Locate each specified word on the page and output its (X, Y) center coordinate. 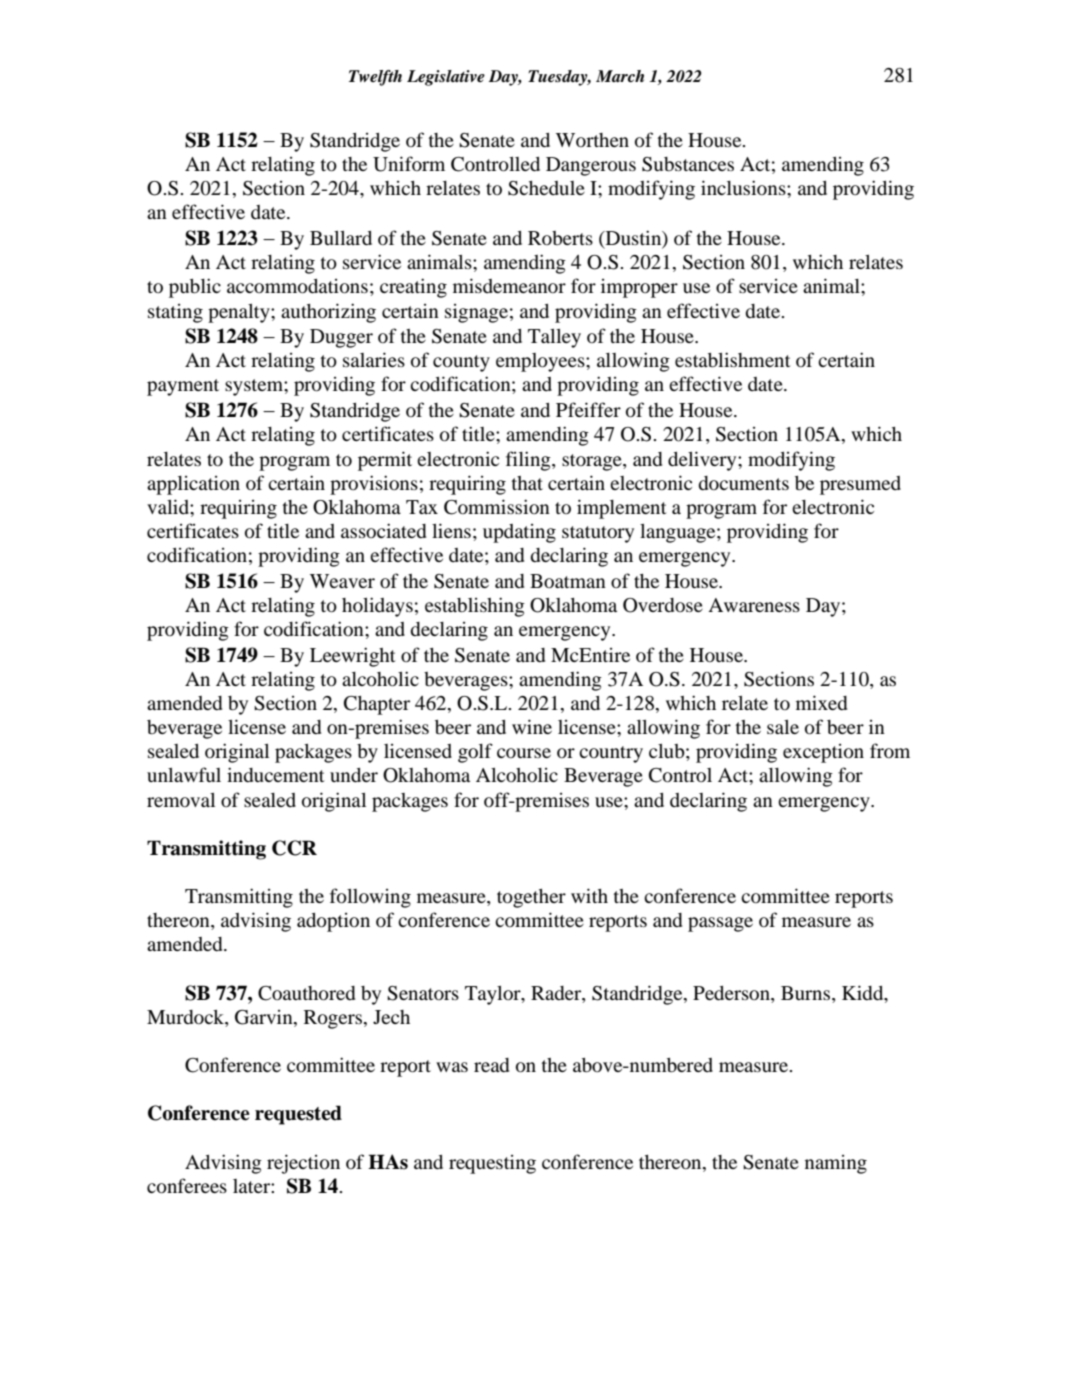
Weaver (342, 581)
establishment (733, 359)
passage (720, 924)
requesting (492, 1164)
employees (541, 362)
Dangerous (591, 166)
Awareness (754, 605)
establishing (475, 607)
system (255, 387)
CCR (294, 848)
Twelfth (375, 78)
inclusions (744, 187)
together (531, 898)
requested (298, 1115)
